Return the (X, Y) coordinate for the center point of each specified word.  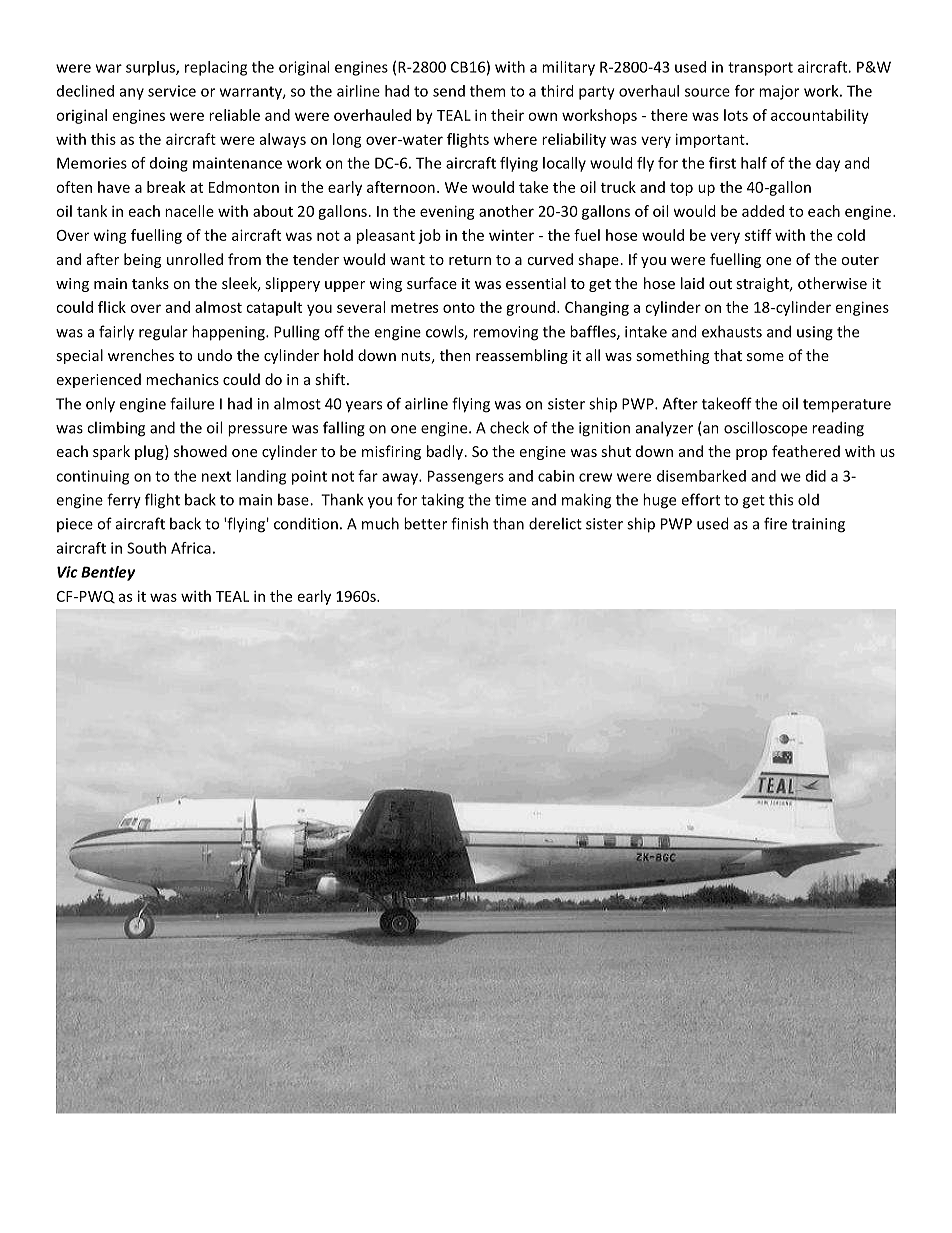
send (449, 91)
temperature (847, 406)
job (429, 236)
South (146, 548)
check (509, 427)
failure (192, 403)
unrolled (195, 259)
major (779, 92)
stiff (758, 235)
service (172, 91)
